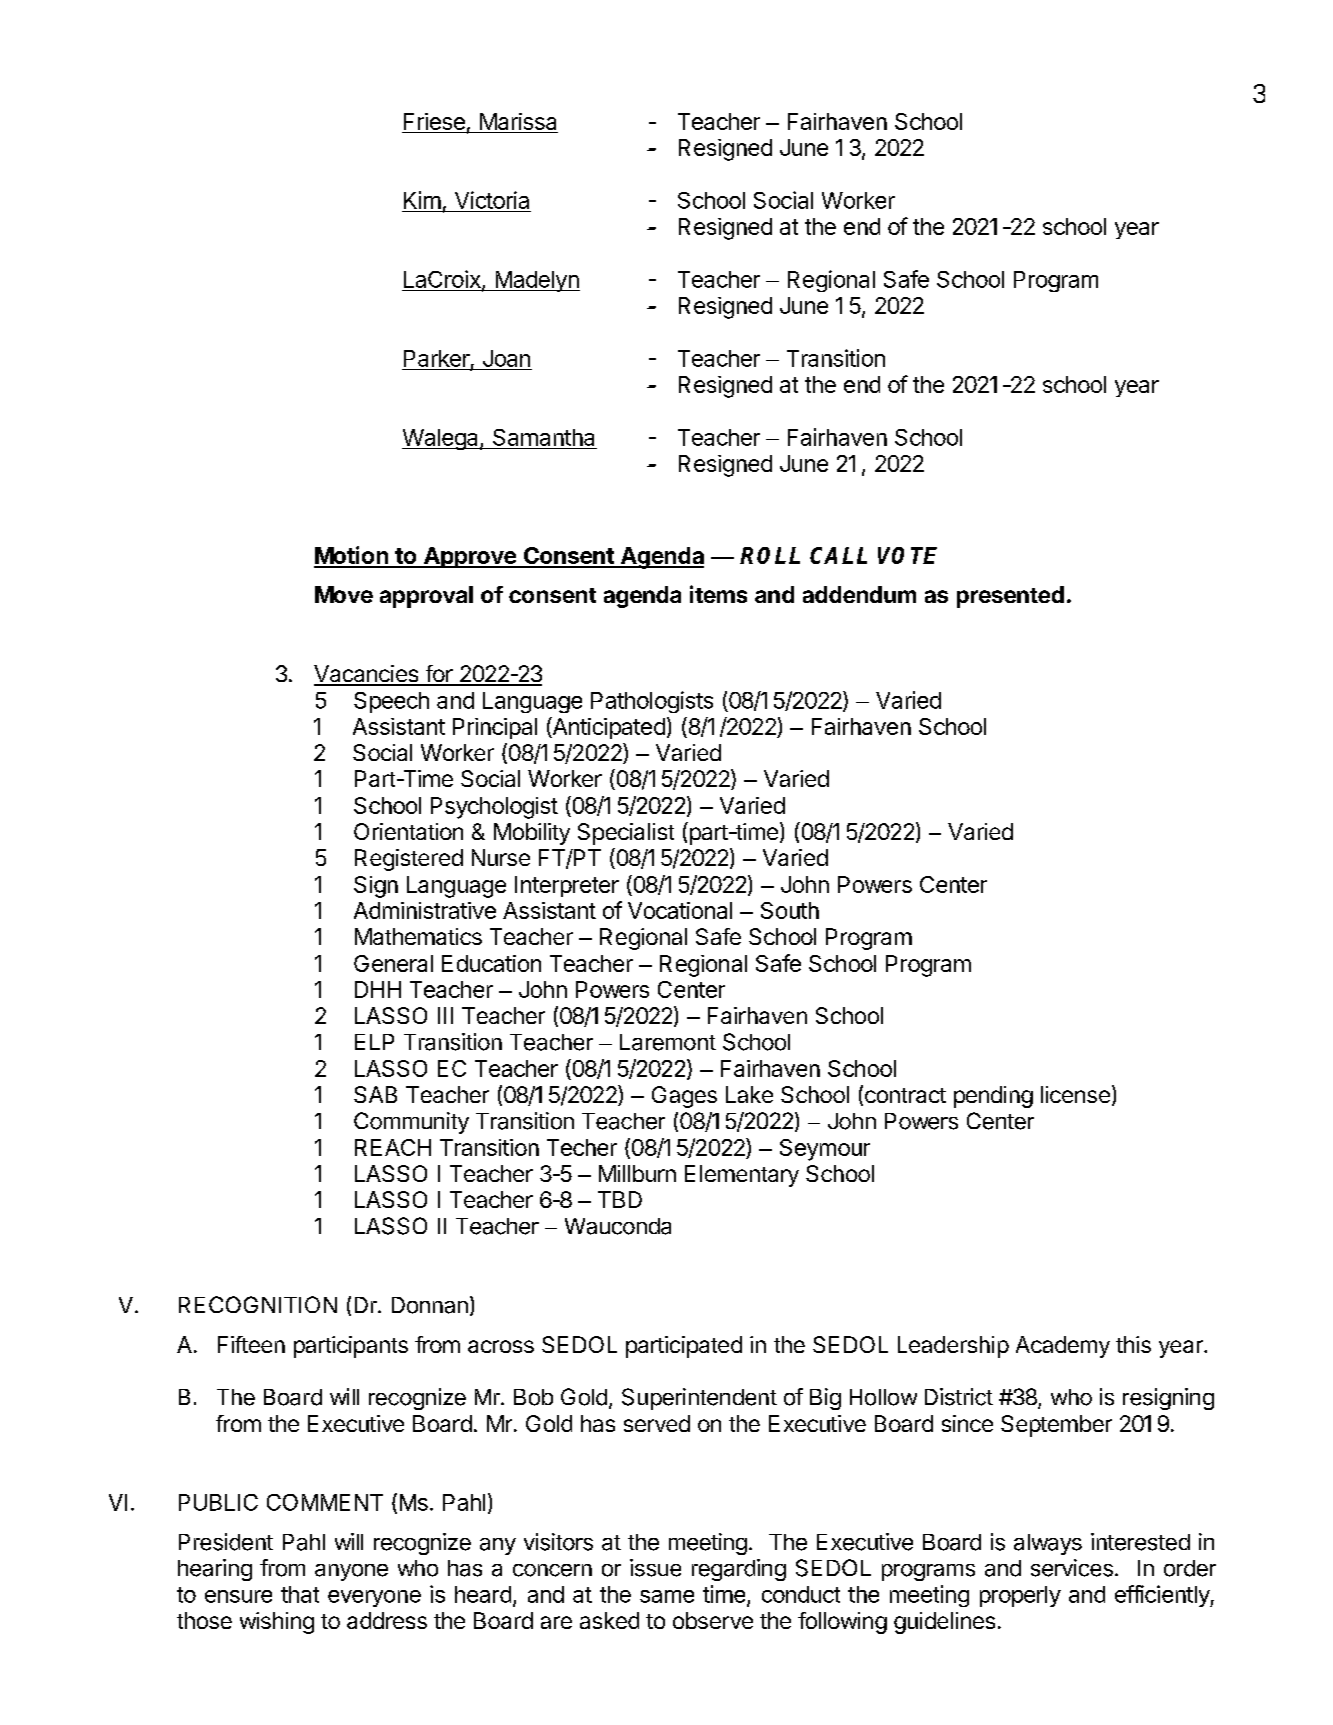 Image resolution: width=1333 pixels, height=1725 pixels. Describe the element at coordinates (344, 594) in the screenshot. I see `Move` at that location.
